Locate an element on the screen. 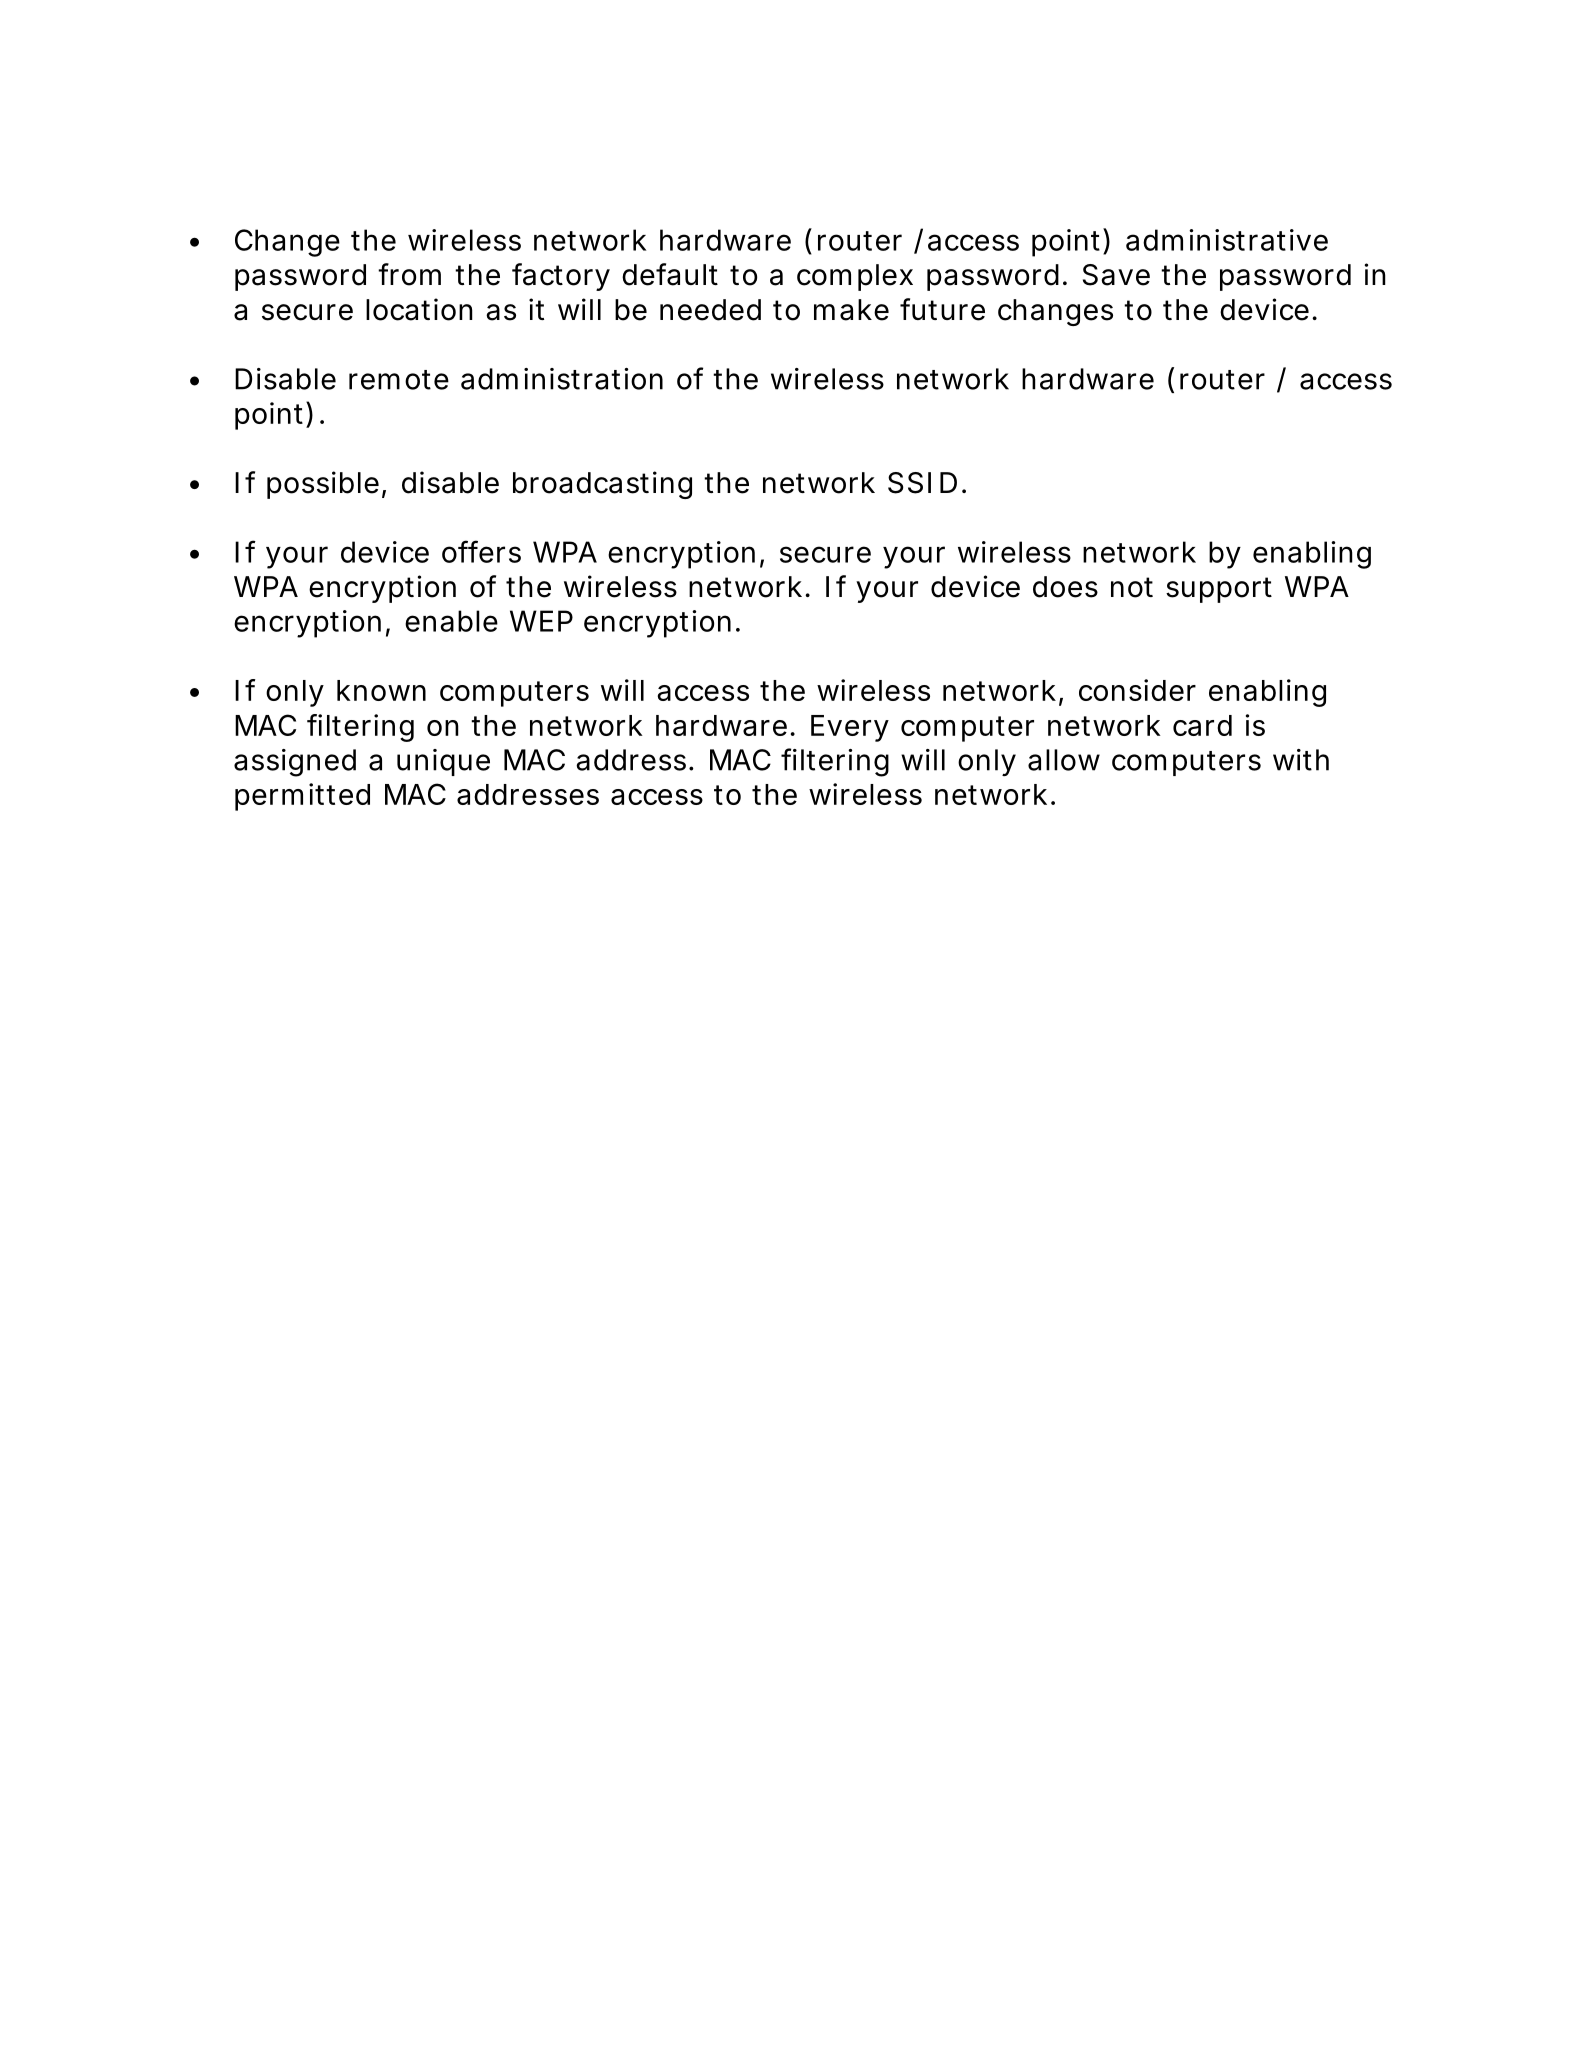  Every is located at coordinates (850, 728).
